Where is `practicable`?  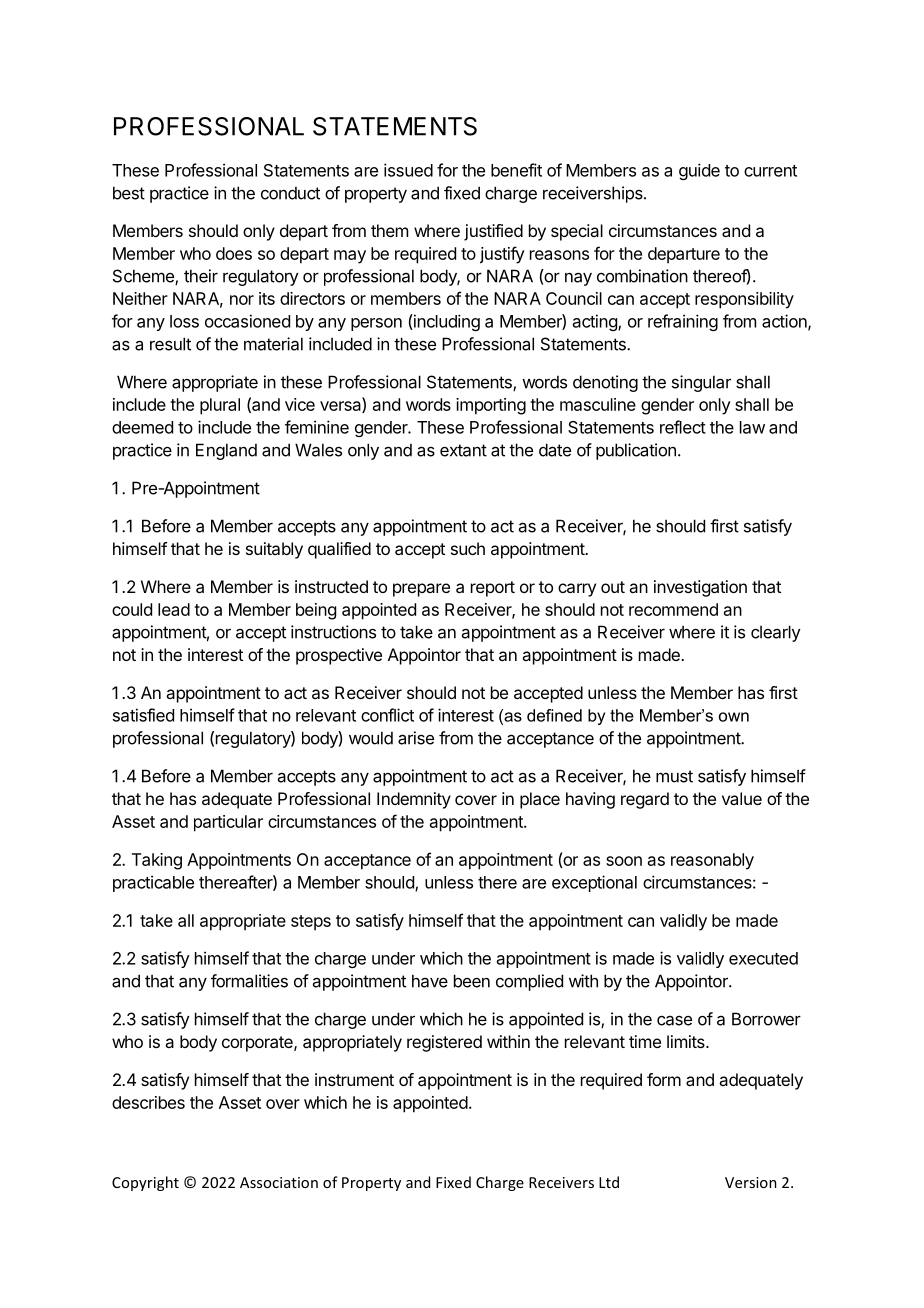
practicable is located at coordinates (153, 883).
